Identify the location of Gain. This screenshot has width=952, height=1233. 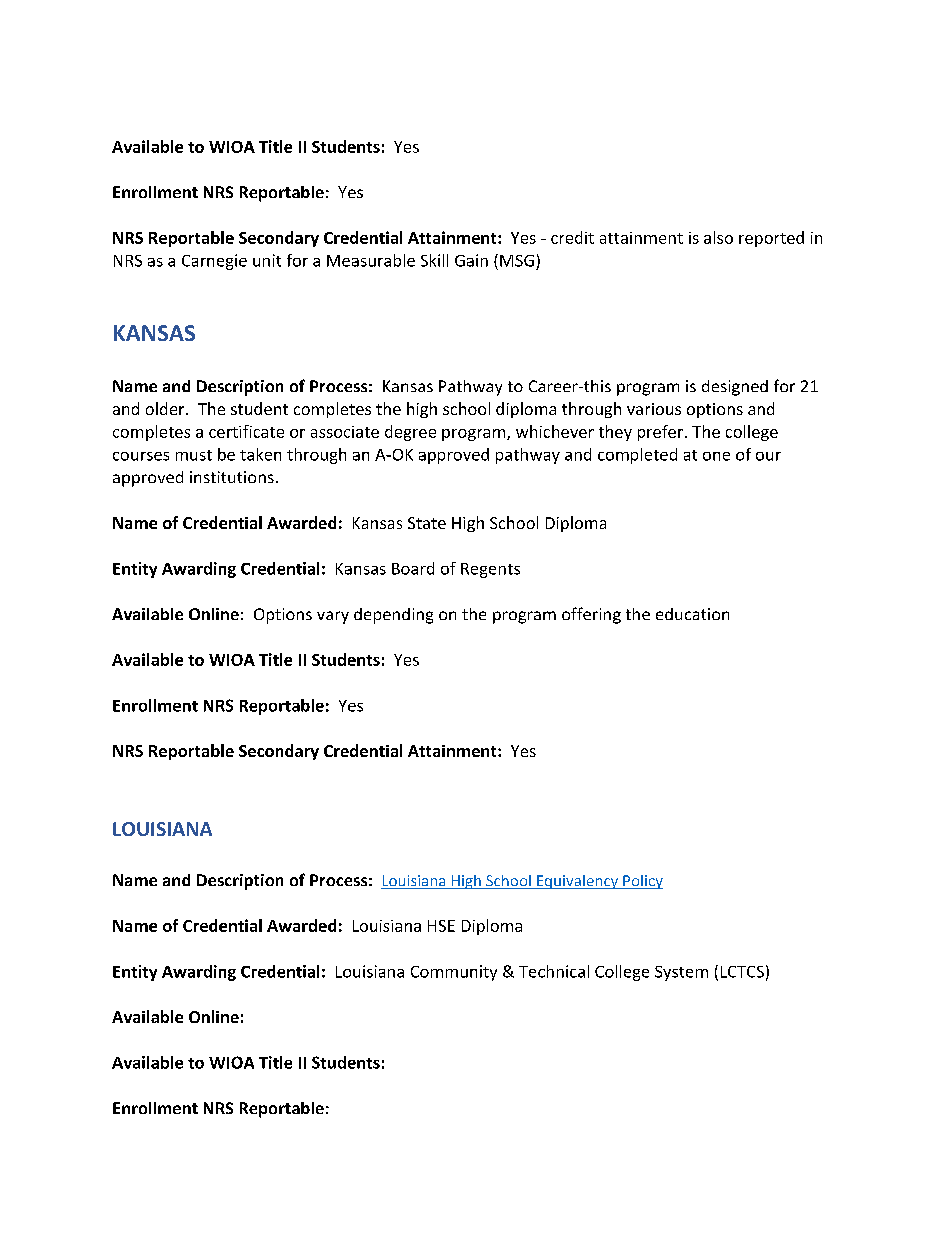
(471, 260).
